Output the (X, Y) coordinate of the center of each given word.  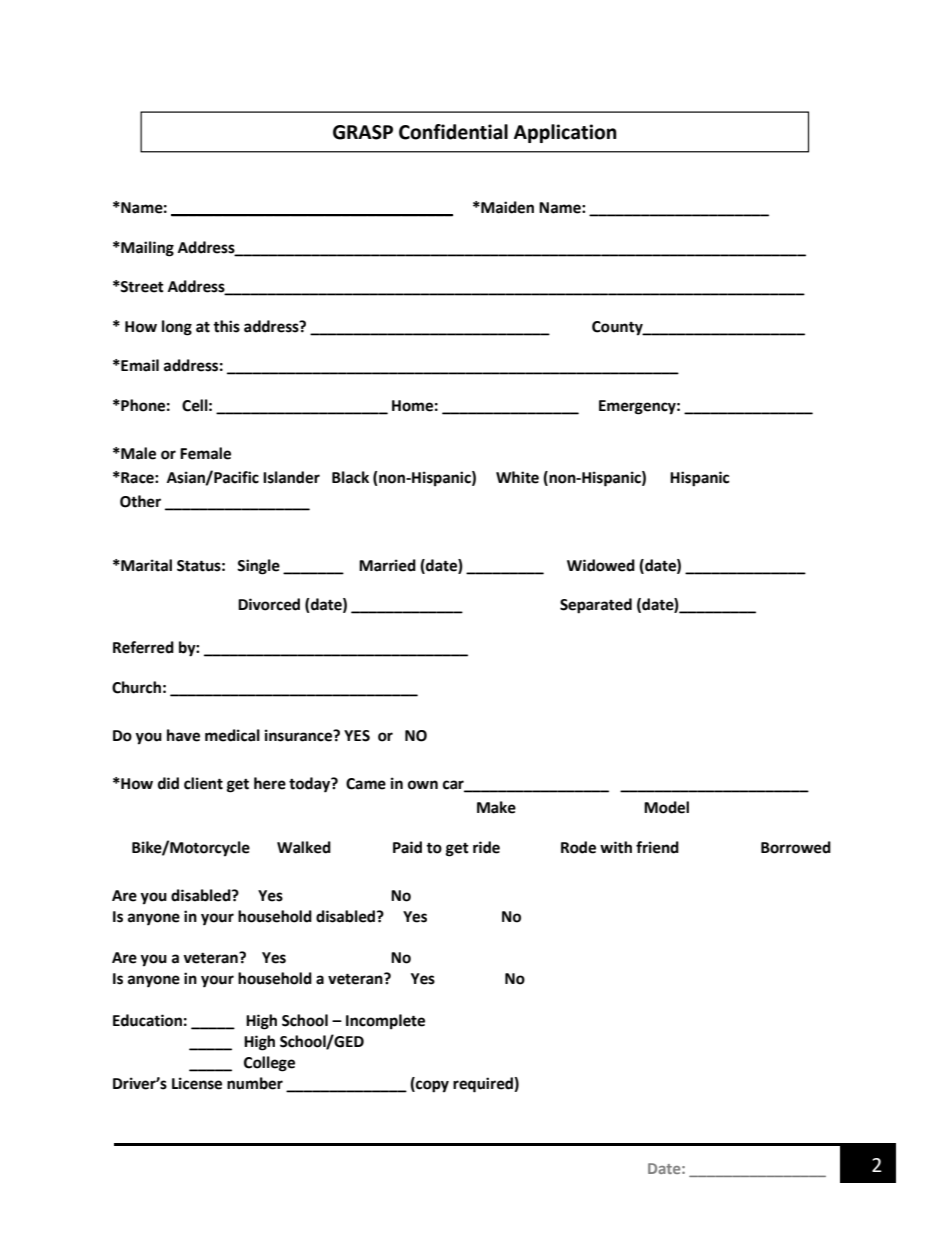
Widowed (601, 565)
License (197, 1083)
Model (666, 807)
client (203, 783)
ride (486, 847)
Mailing (146, 249)
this (226, 326)
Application (565, 133)
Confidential (453, 132)
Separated (596, 606)
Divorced (269, 604)
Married (387, 565)
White (517, 477)
